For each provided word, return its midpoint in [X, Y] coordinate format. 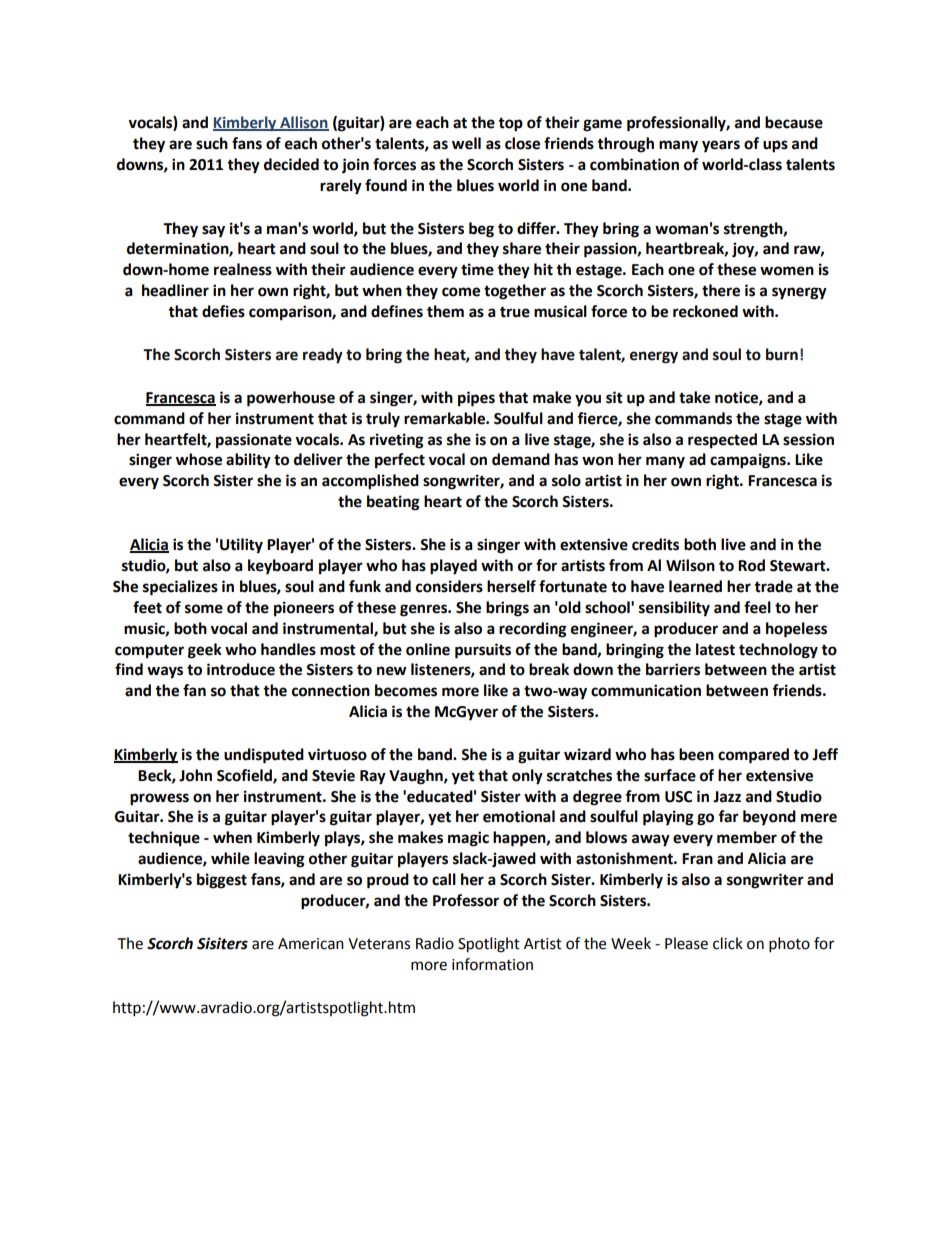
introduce [241, 669]
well [466, 143]
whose [199, 459]
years [721, 146]
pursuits [483, 651]
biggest [222, 881]
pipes [476, 399]
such [212, 143]
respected [722, 441]
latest [715, 649]
